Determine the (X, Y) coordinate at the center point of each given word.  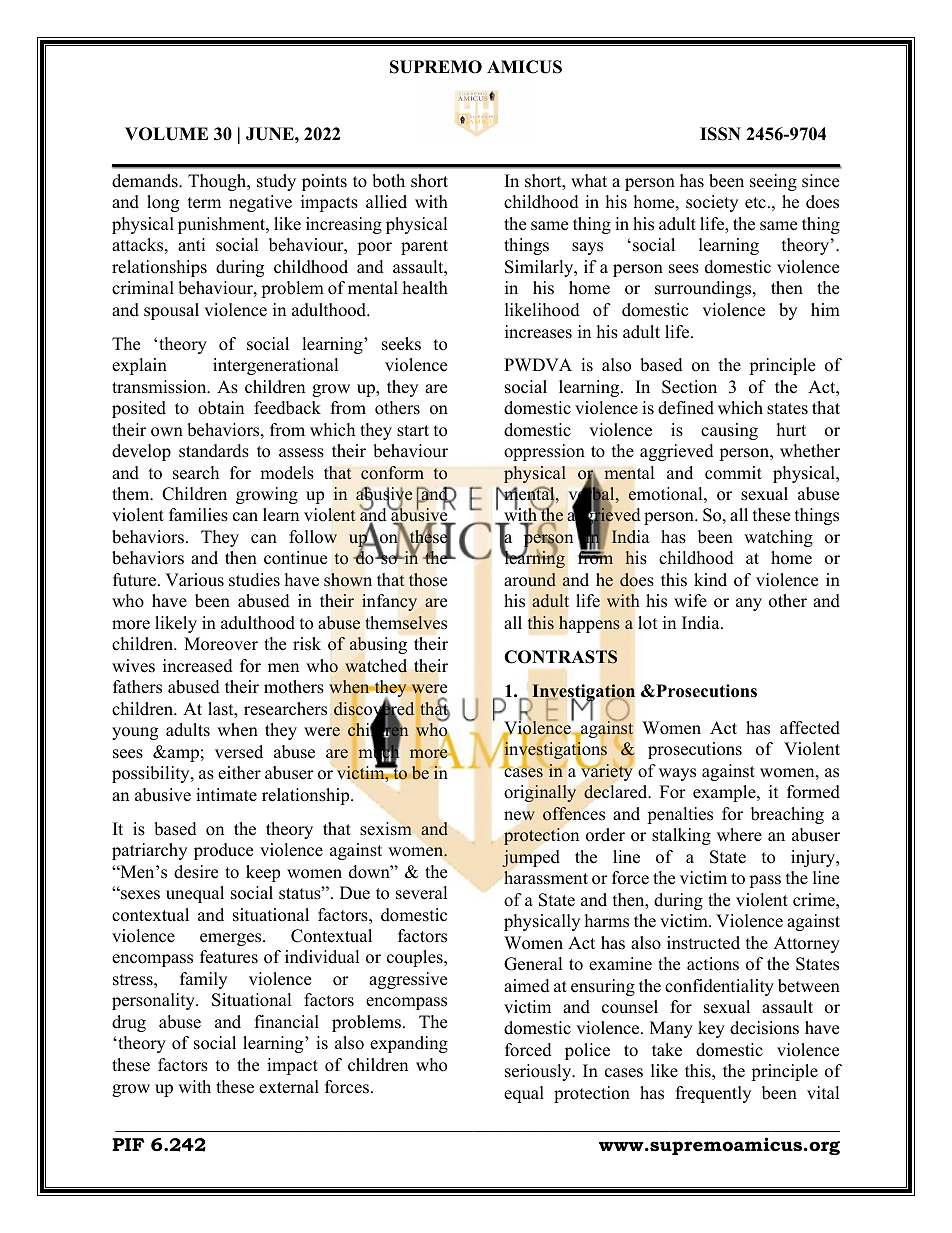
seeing (773, 182)
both (388, 181)
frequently (713, 1094)
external (289, 1087)
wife (690, 601)
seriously (539, 1072)
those (428, 580)
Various (194, 580)
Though (218, 182)
